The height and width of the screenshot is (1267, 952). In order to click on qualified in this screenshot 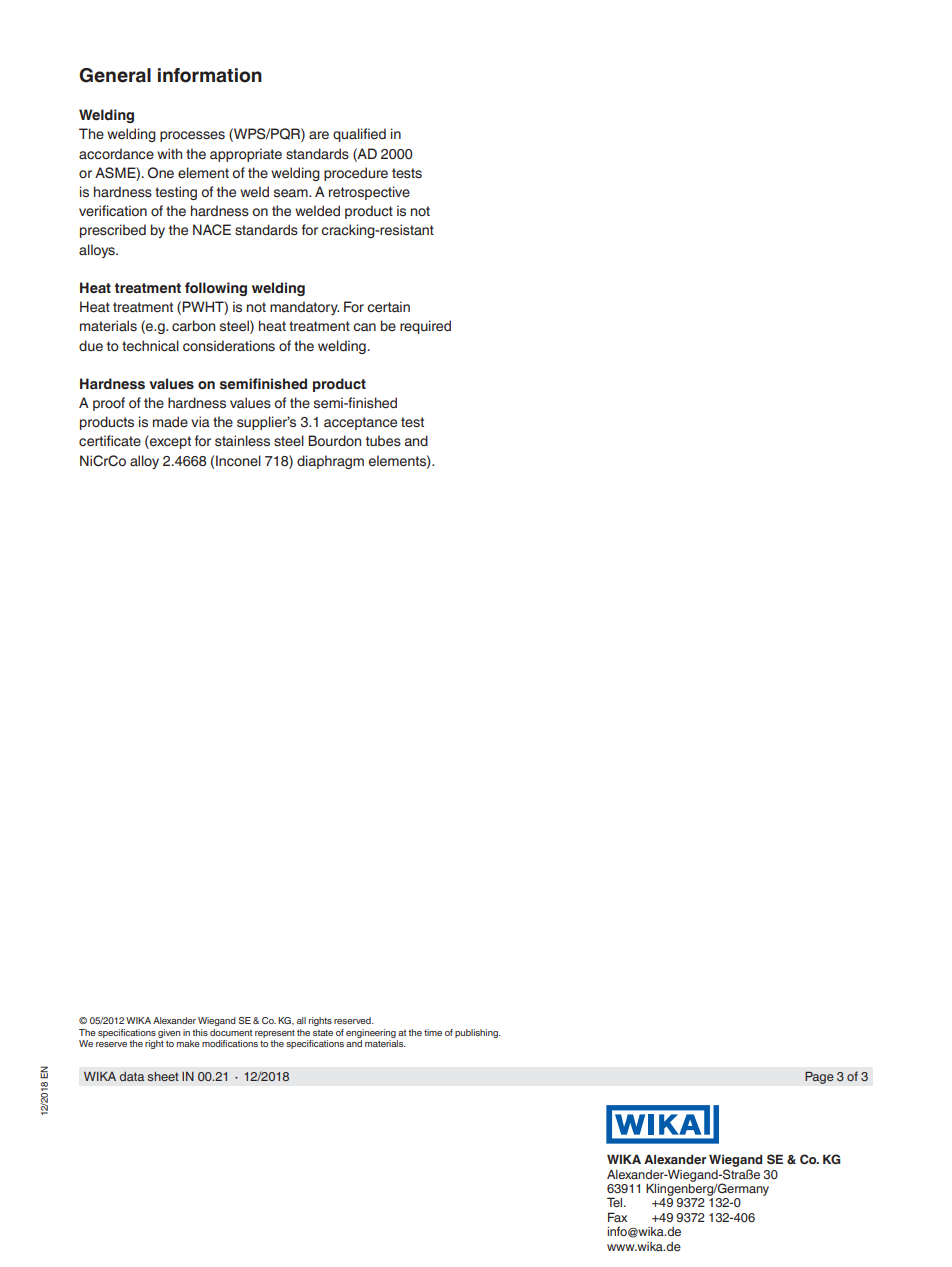, I will do `click(359, 135)`.
